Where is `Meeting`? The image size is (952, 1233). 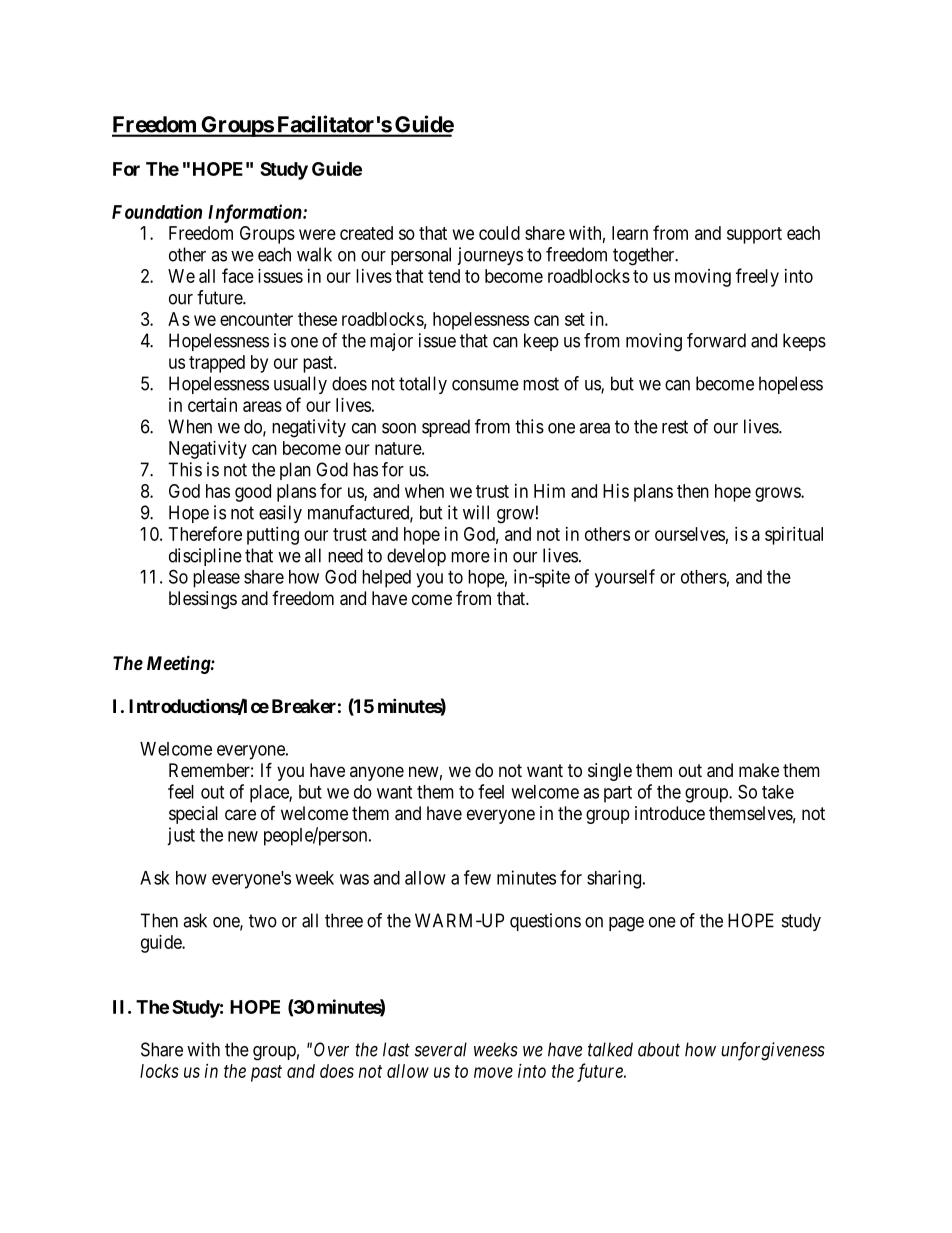
Meeting is located at coordinates (179, 664).
